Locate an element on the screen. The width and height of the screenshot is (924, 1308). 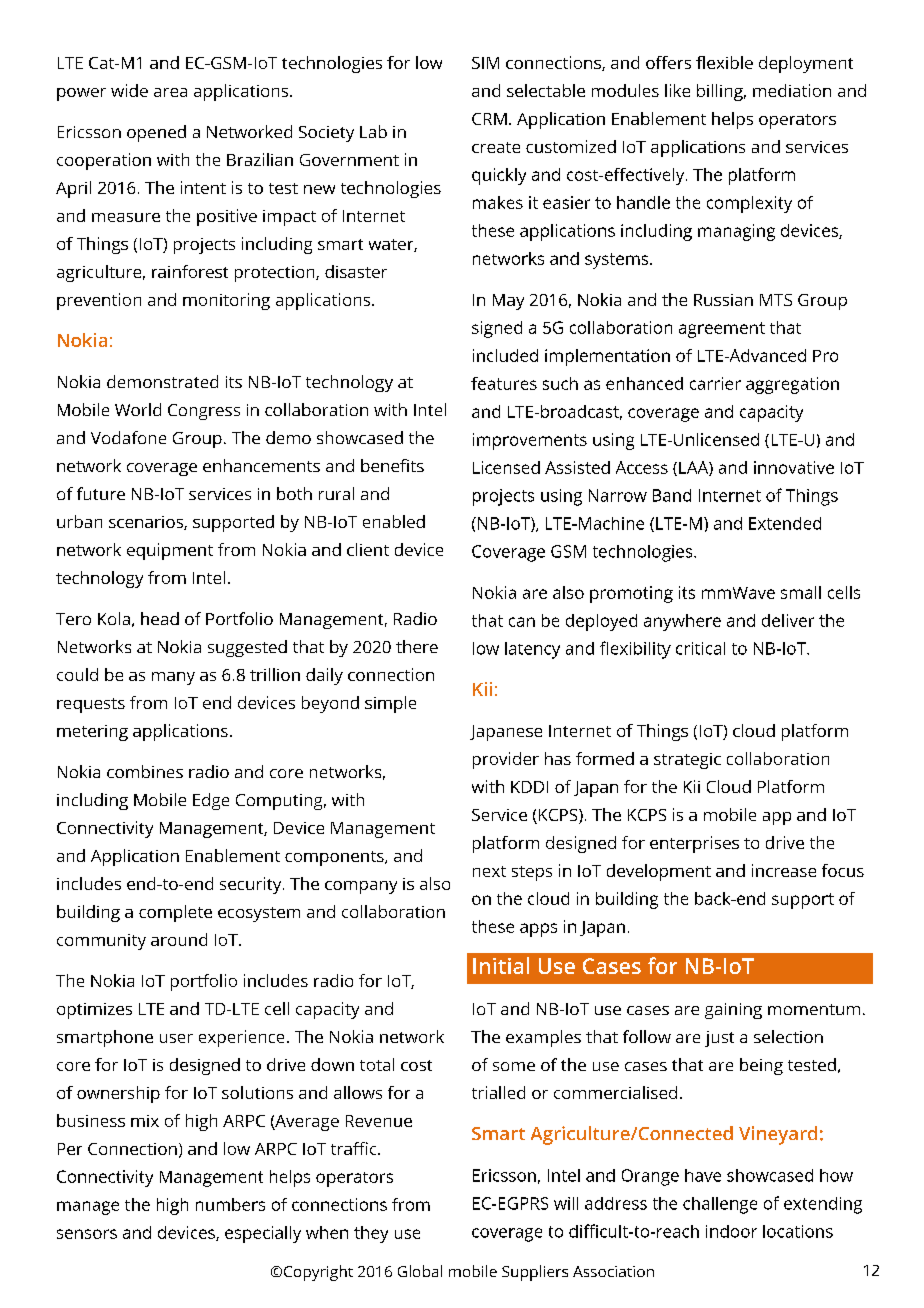
critical is located at coordinates (700, 648).
